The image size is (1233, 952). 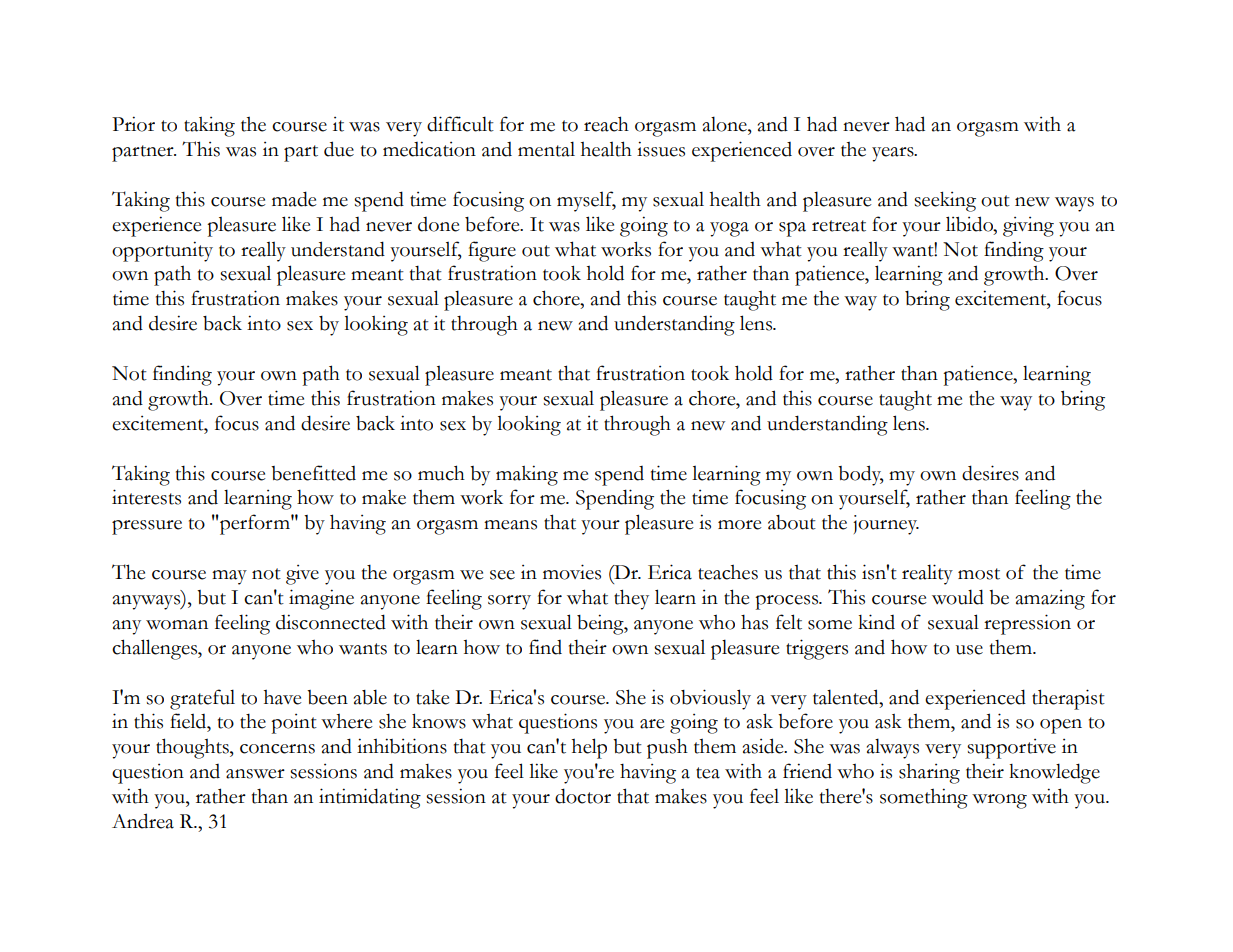 What do you see at coordinates (583, 796) in the screenshot?
I see `doctor` at bounding box center [583, 796].
